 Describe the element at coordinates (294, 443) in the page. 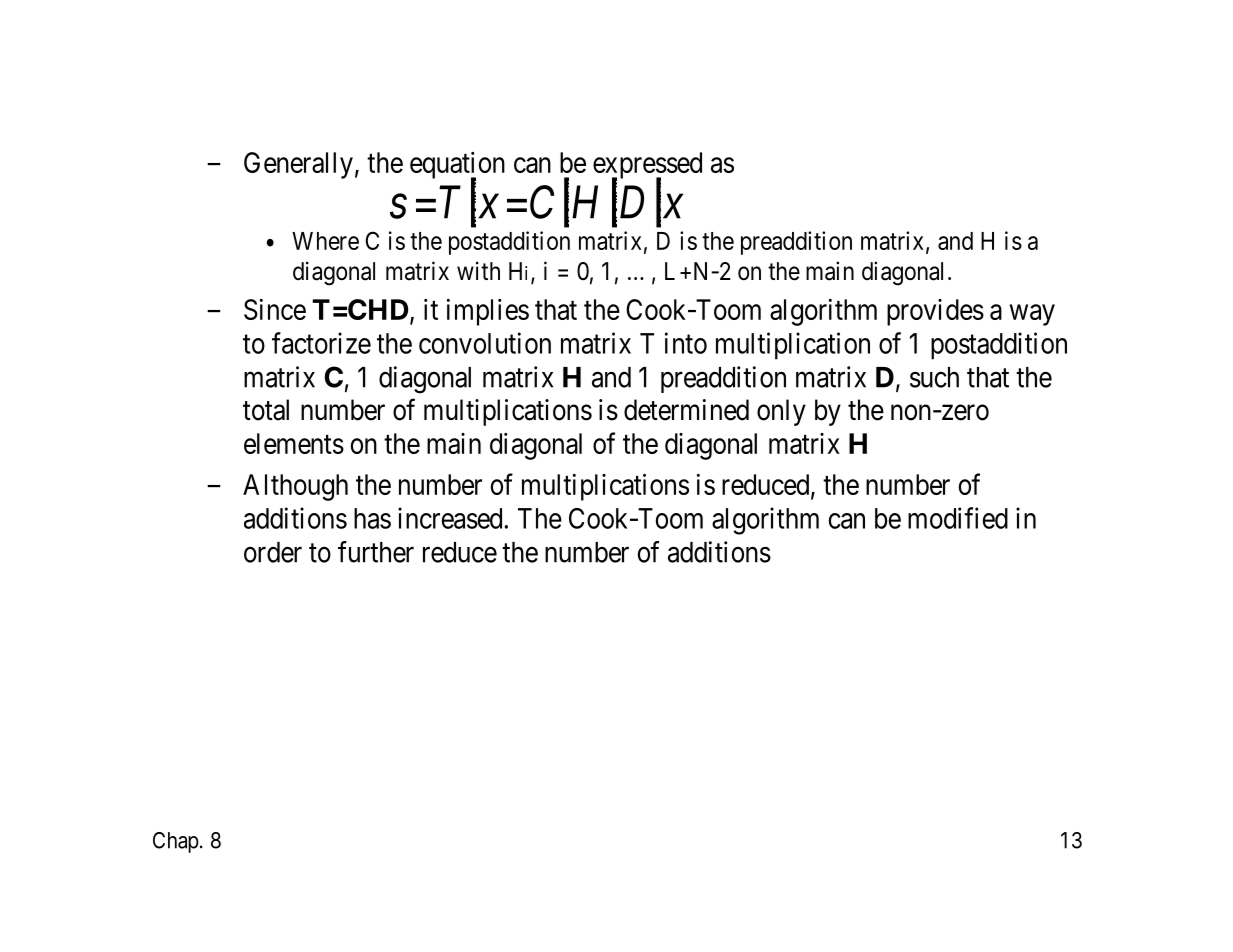

I see `elements` at that location.
